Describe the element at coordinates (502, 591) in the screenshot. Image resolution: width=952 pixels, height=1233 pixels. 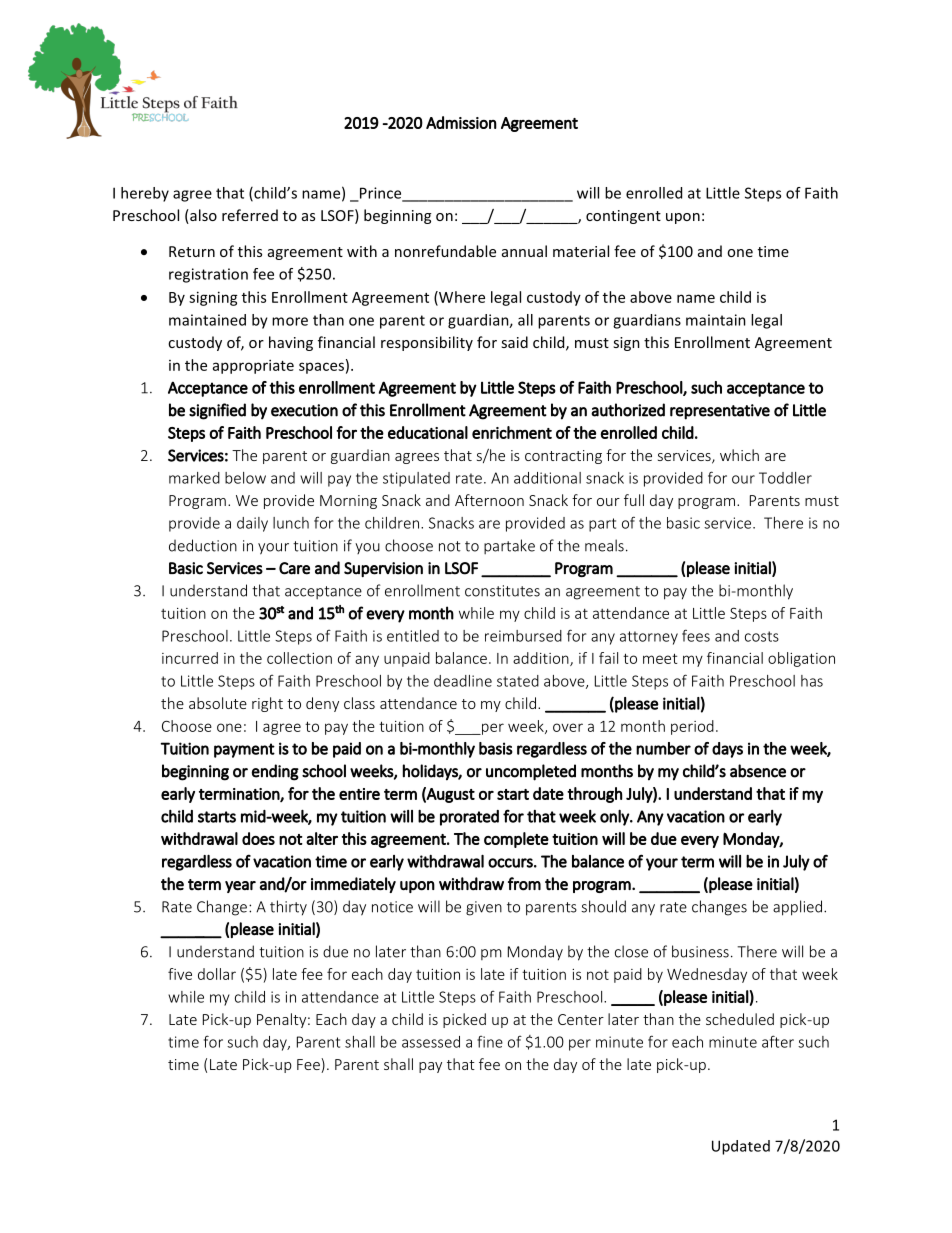
I see `constitutes` at that location.
